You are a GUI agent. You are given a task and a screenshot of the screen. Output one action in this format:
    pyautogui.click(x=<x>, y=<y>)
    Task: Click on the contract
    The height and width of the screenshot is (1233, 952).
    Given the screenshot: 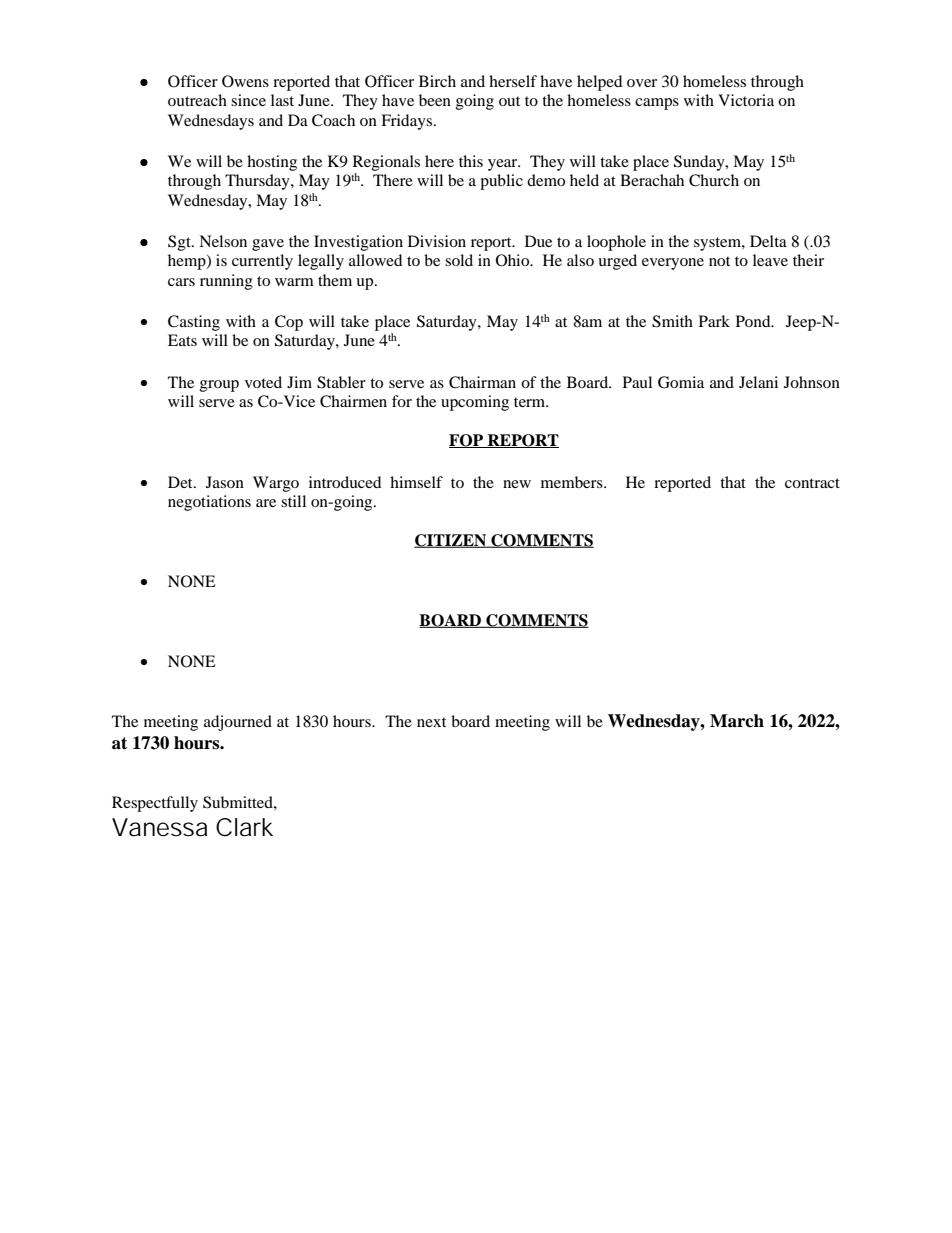 What is the action you would take?
    pyautogui.click(x=812, y=483)
